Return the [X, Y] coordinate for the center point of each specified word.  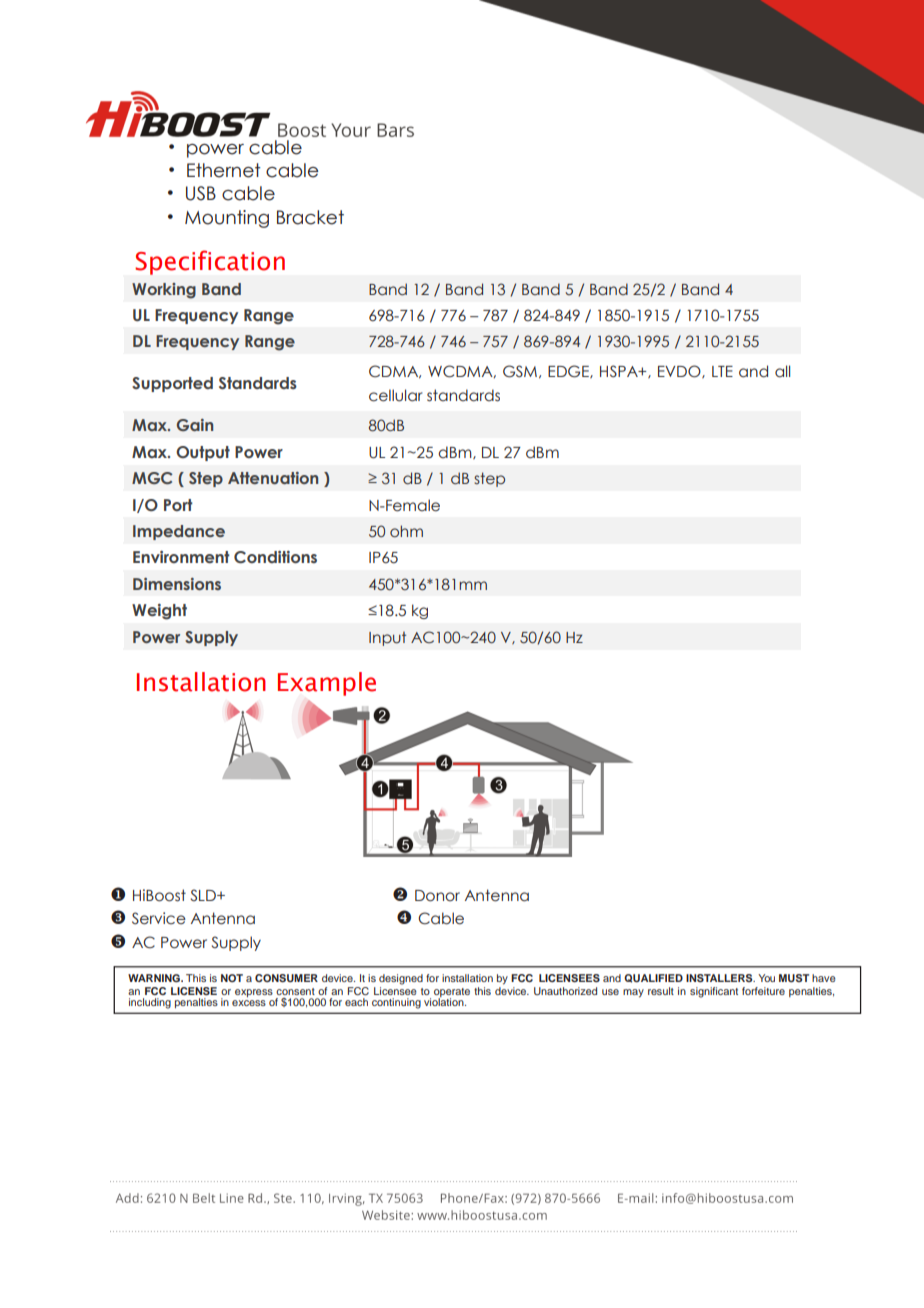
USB [201, 193]
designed [401, 979]
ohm [406, 531]
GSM [520, 371]
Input [387, 638]
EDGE [569, 371]
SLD [204, 895]
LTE [722, 371]
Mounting [227, 219]
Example [327, 684]
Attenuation [273, 478]
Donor [437, 896]
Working [164, 291]
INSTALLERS [720, 978]
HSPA [620, 371]
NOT [232, 978]
